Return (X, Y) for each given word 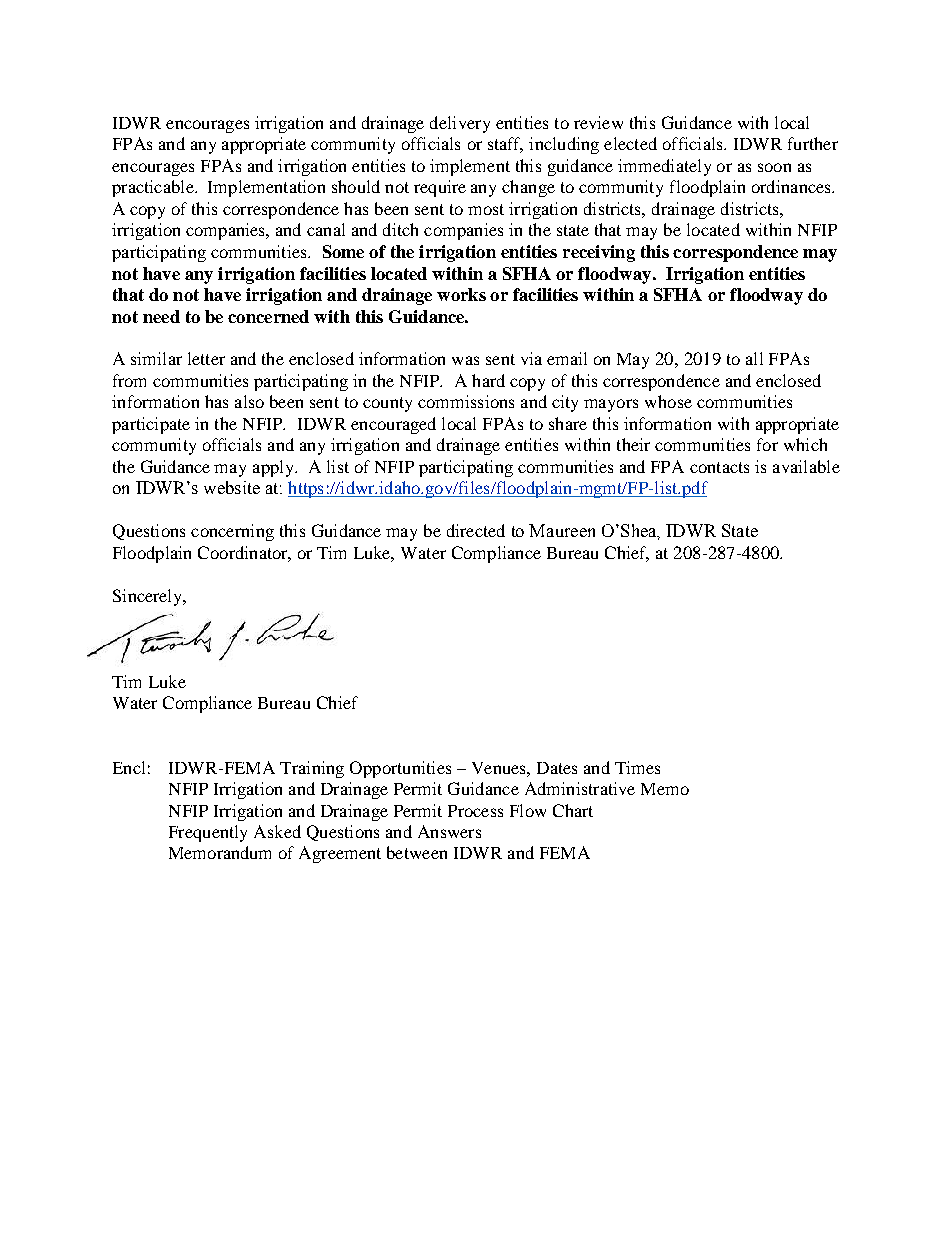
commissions (466, 401)
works (461, 294)
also (249, 401)
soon (774, 167)
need (161, 316)
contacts (719, 467)
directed (476, 530)
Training (312, 769)
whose (668, 401)
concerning (232, 532)
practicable (154, 188)
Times (637, 767)
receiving (599, 253)
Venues (500, 768)
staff (505, 145)
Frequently (208, 833)
